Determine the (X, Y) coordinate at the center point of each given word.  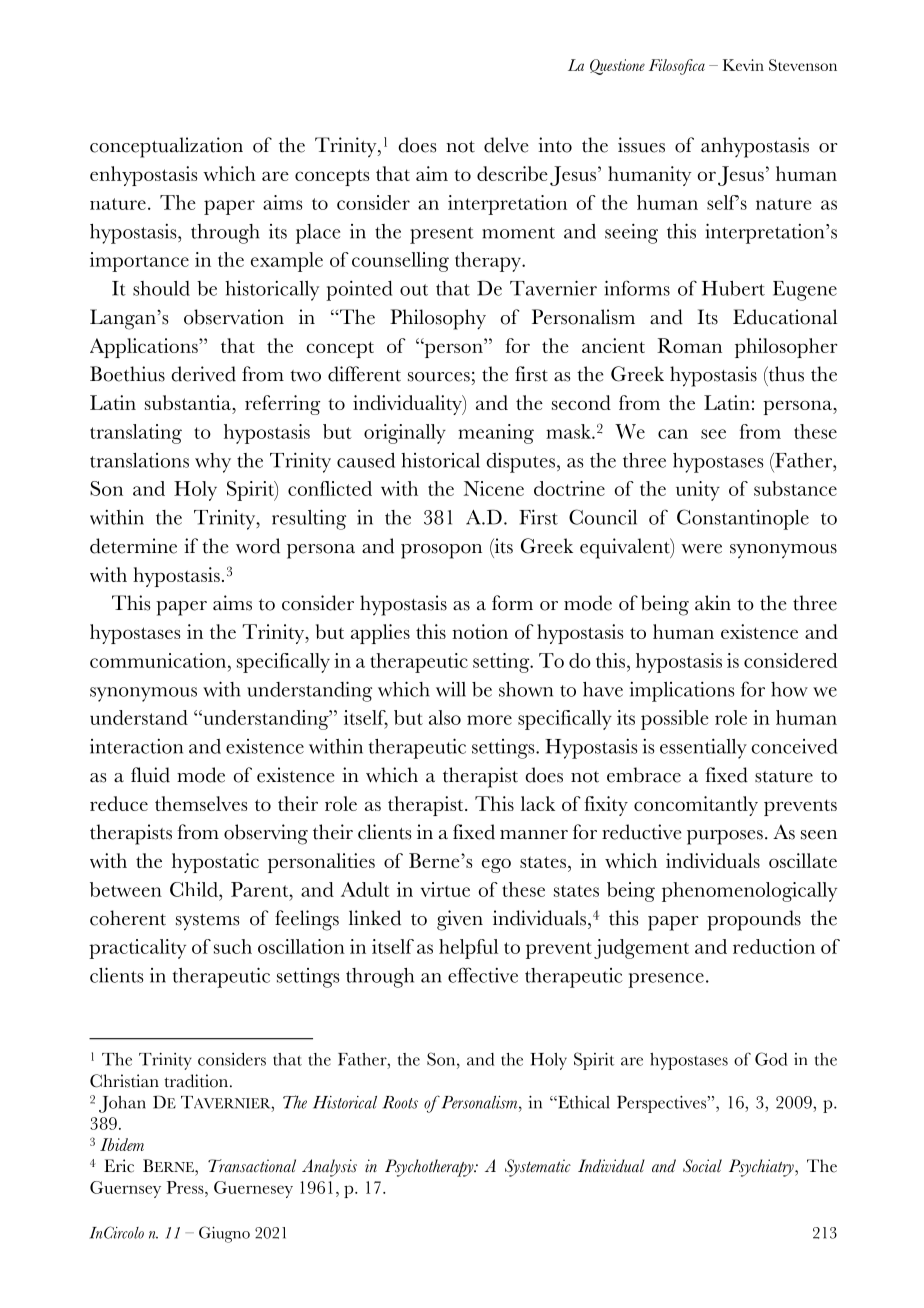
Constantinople (743, 519)
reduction (774, 946)
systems (207, 922)
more (489, 720)
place (318, 234)
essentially (703, 749)
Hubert (733, 288)
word (258, 546)
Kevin (743, 65)
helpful (468, 949)
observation (234, 317)
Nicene (494, 488)
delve (506, 145)
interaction (136, 746)
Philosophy (438, 319)
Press (186, 1187)
